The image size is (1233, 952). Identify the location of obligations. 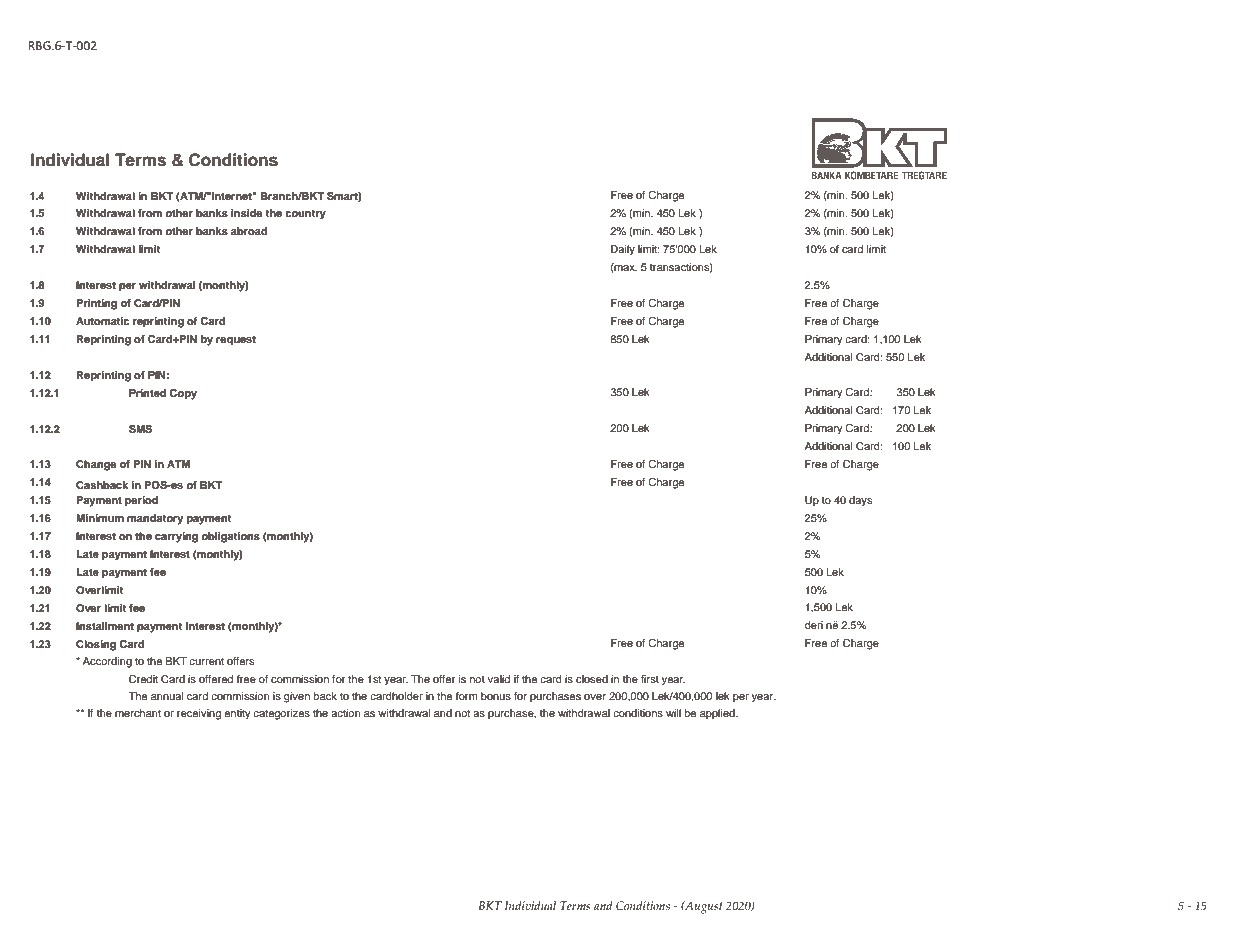
(230, 537).
